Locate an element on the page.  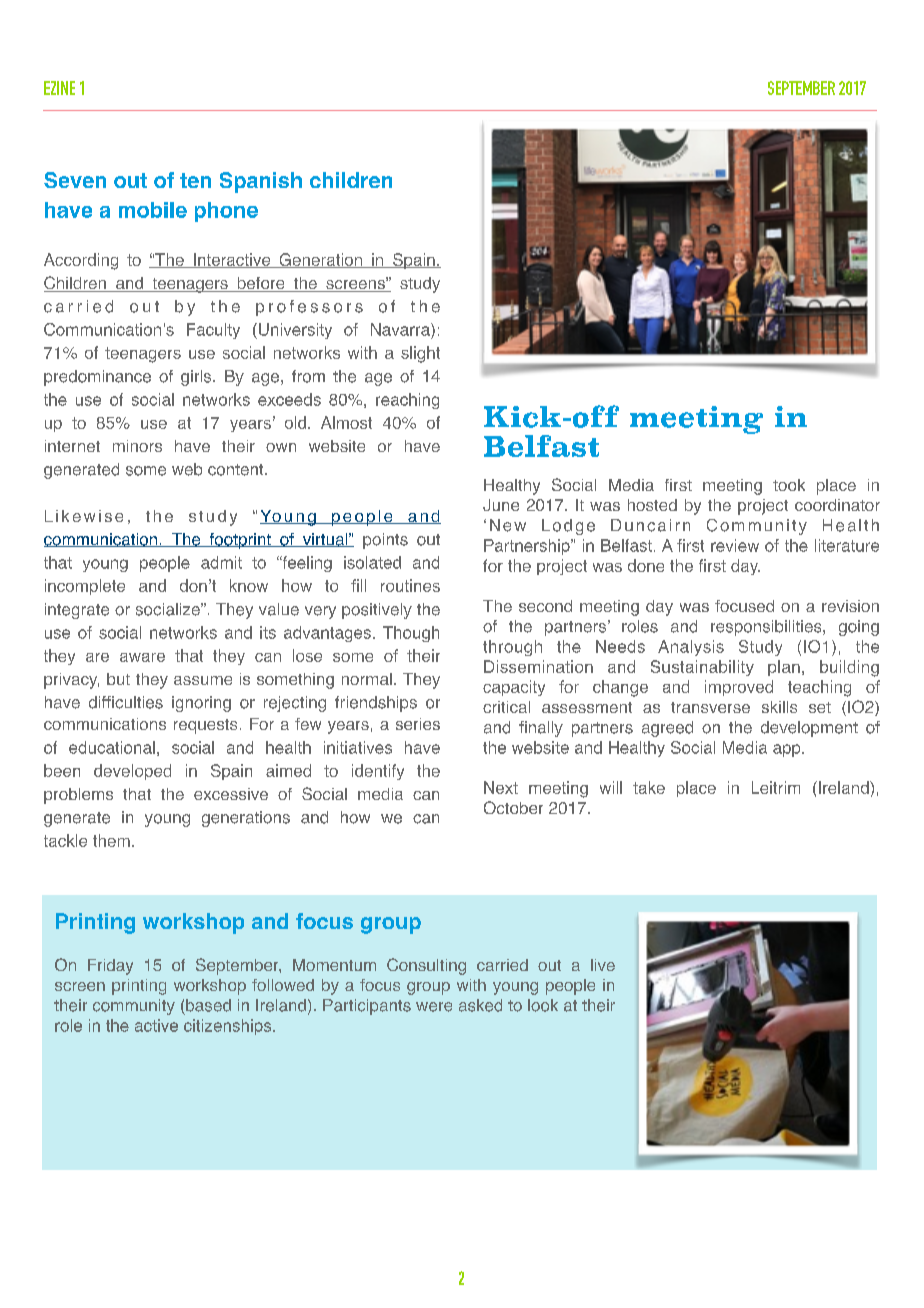
app is located at coordinates (788, 750).
